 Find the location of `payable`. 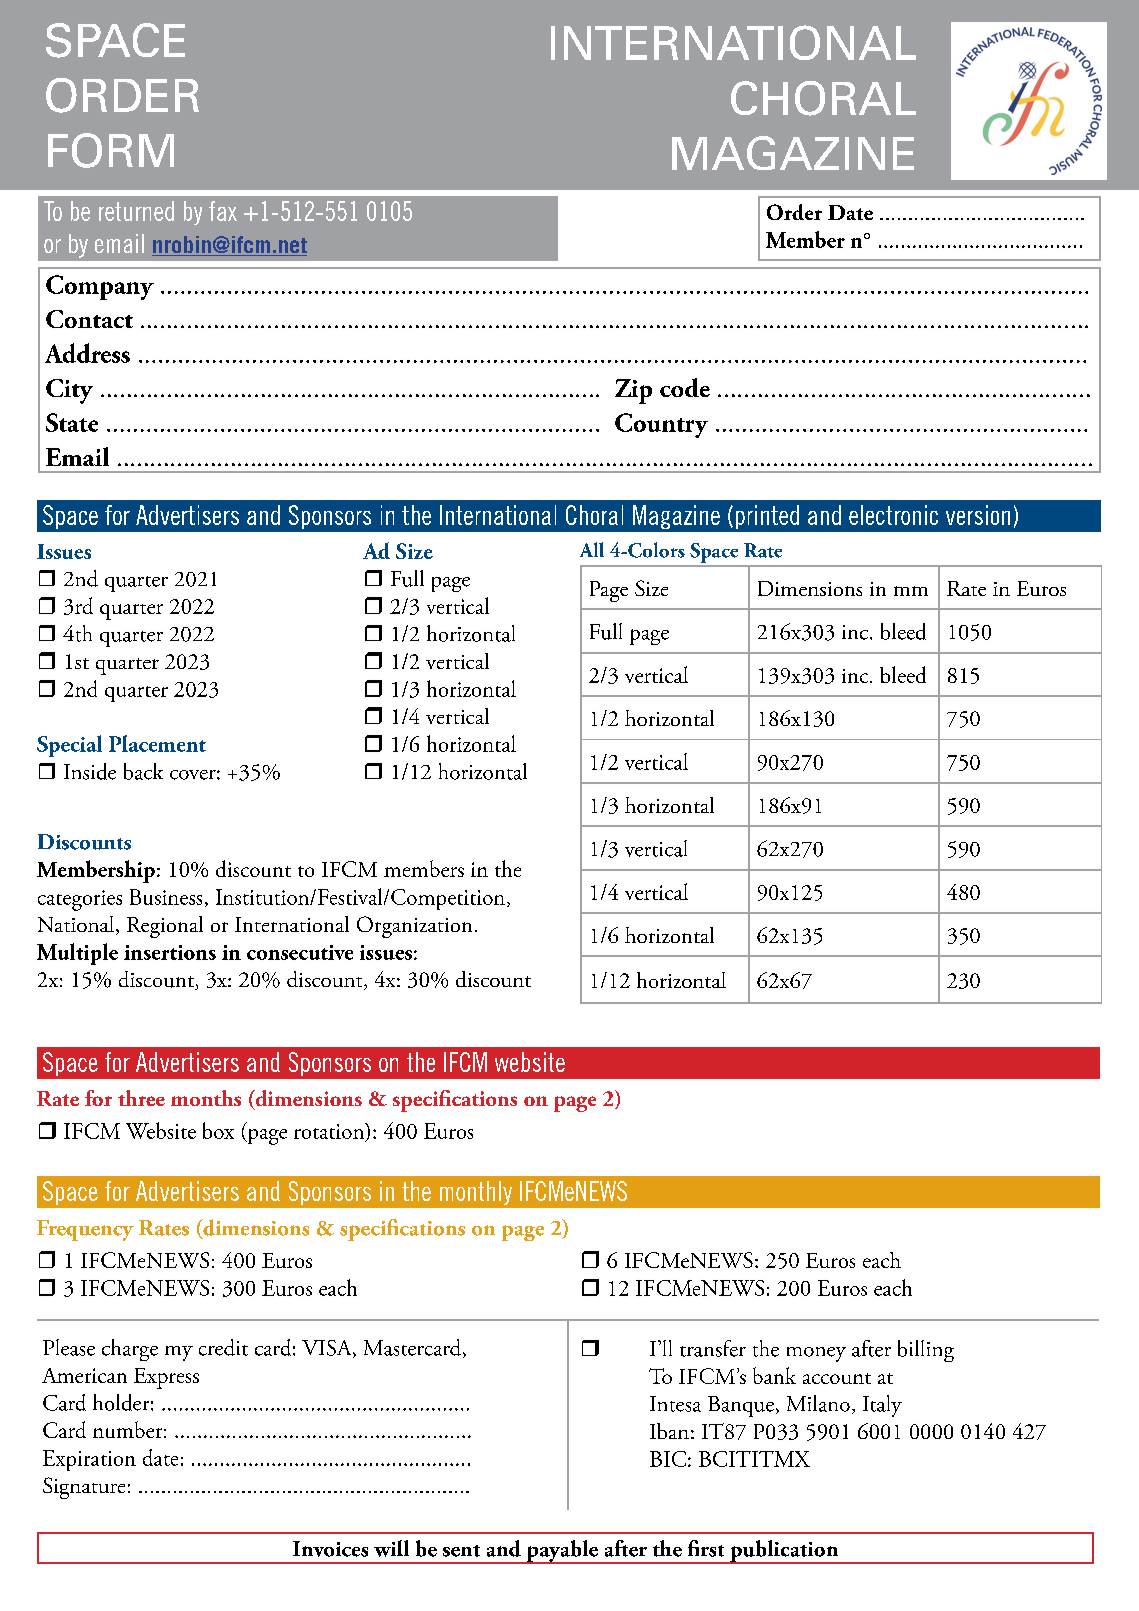

payable is located at coordinates (562, 1552).
